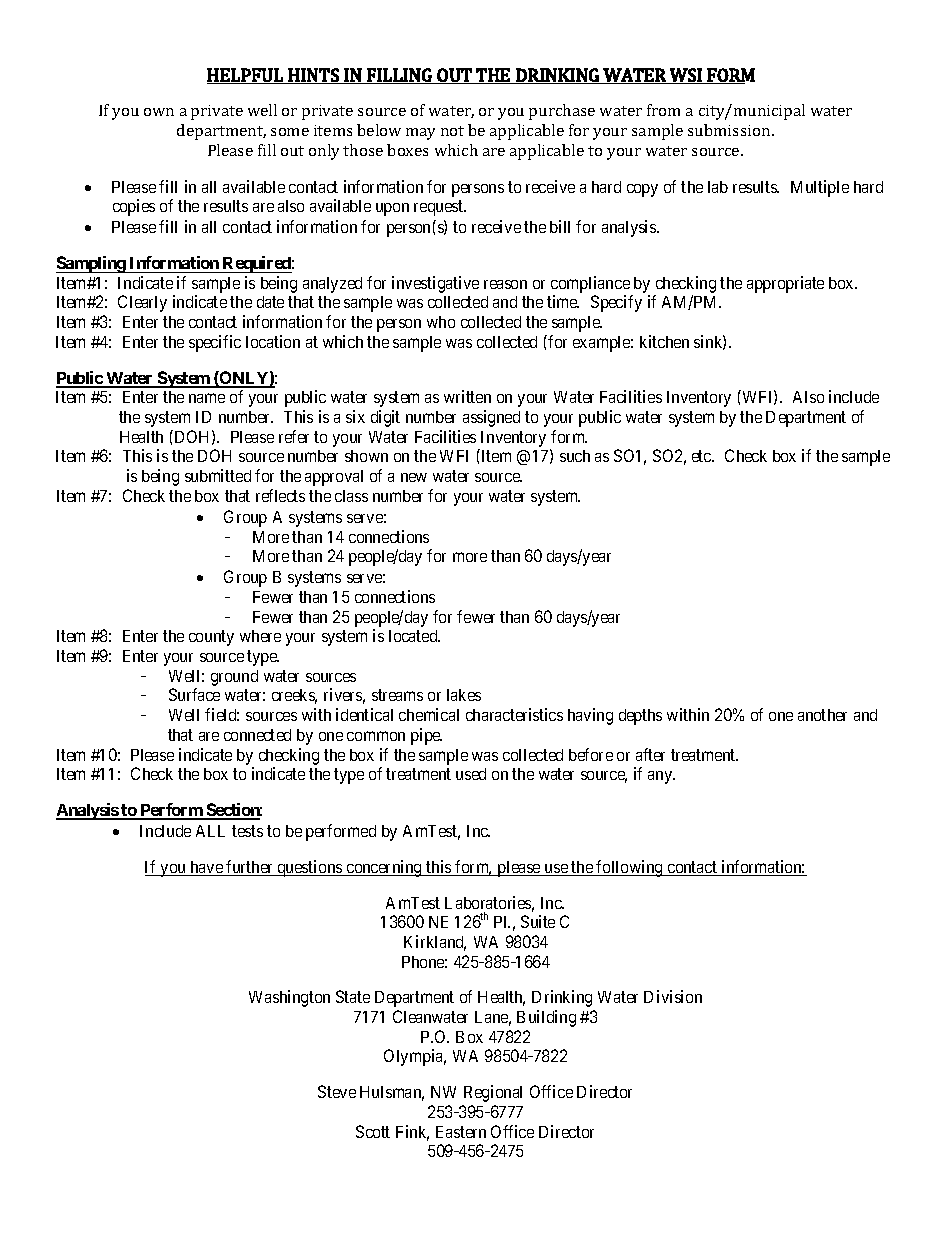 The image size is (952, 1233). What do you see at coordinates (414, 636) in the image?
I see `located` at bounding box center [414, 636].
